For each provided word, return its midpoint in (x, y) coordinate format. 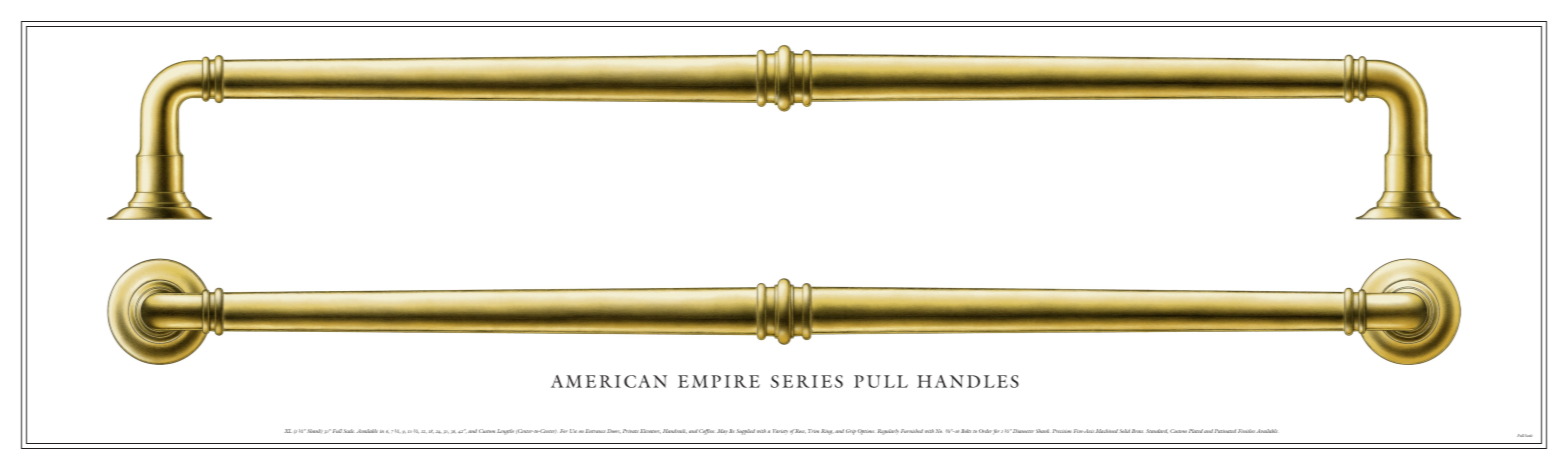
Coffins (706, 432)
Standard (1157, 431)
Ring (827, 432)
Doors (614, 431)
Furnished (912, 431)
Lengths (505, 432)
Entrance (596, 431)
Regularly (888, 432)
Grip (851, 432)
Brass (1137, 431)
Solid (1124, 431)
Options (866, 432)
